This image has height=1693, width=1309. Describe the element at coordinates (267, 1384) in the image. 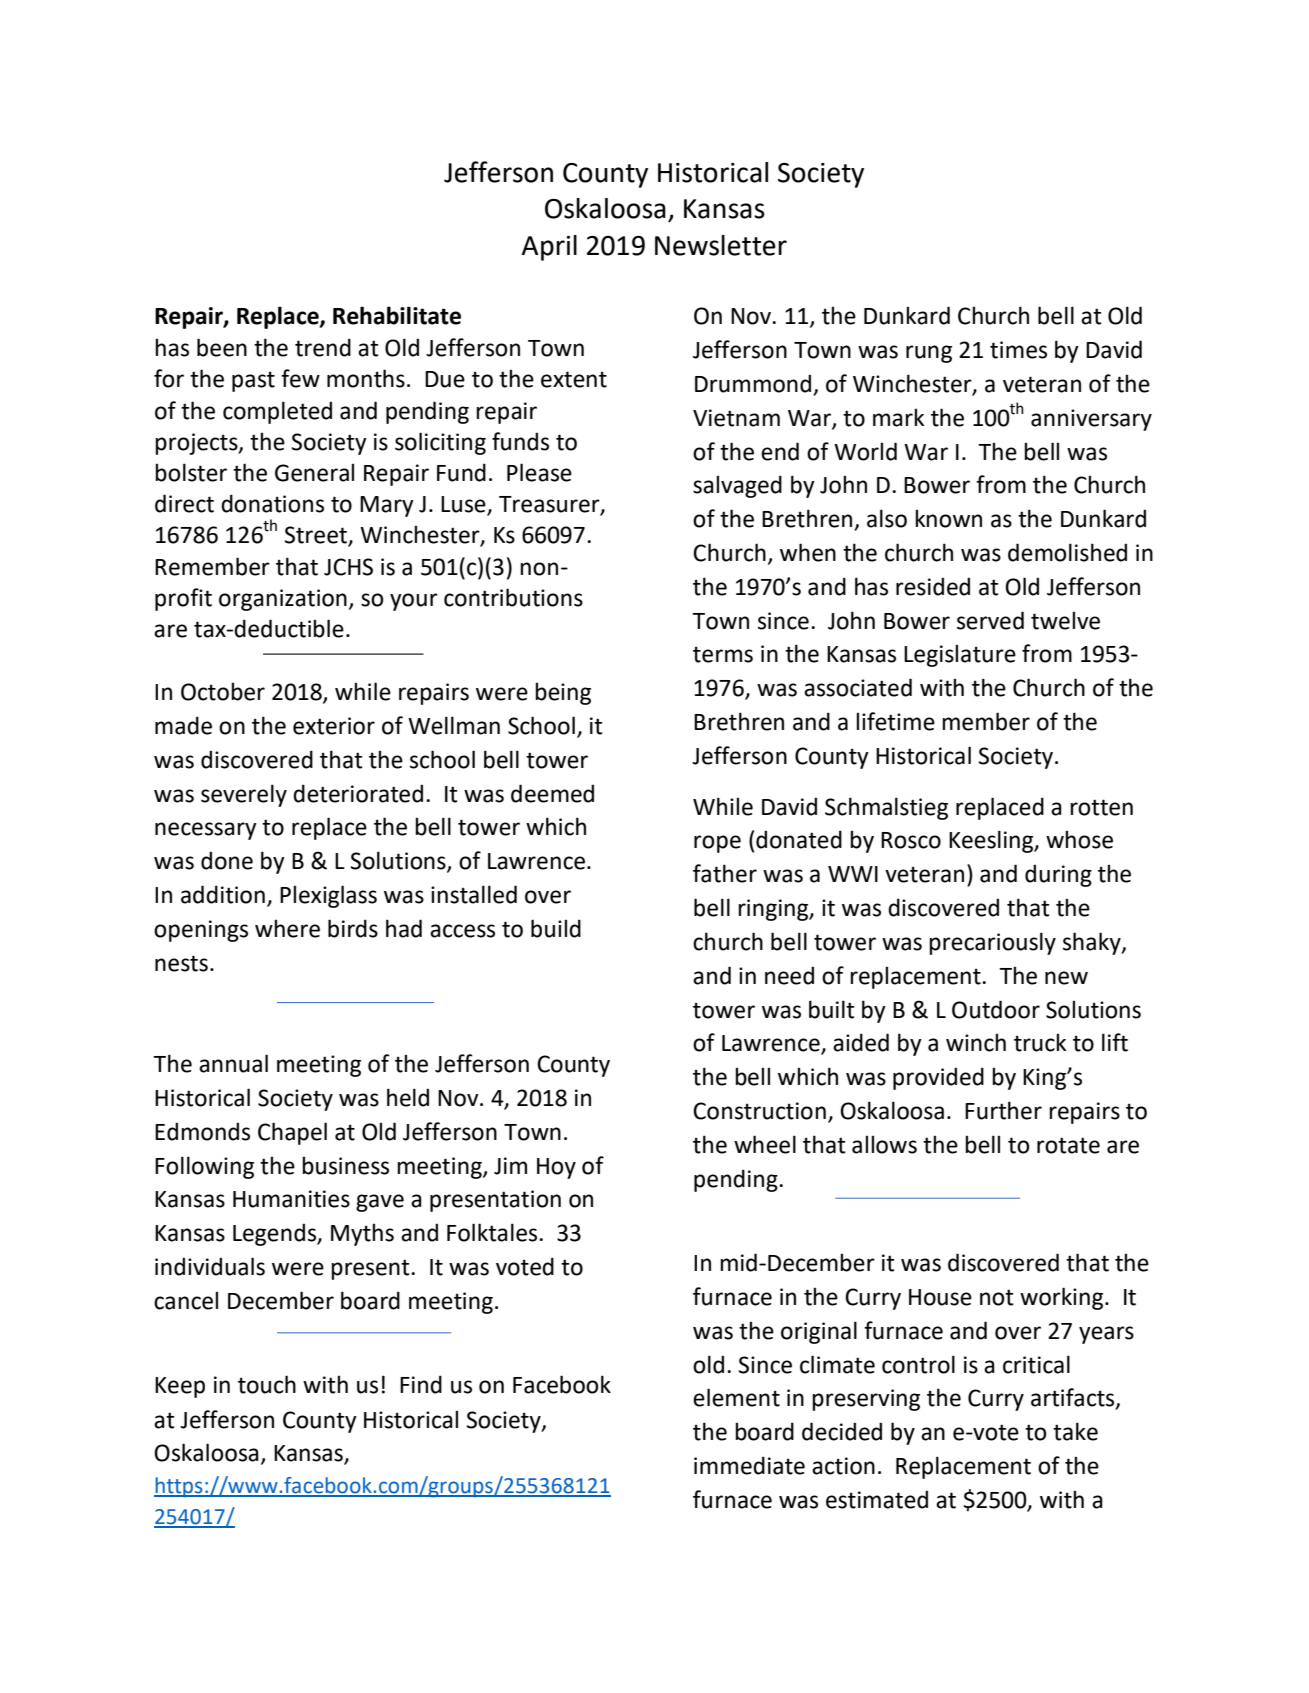

I see `touch` at that location.
